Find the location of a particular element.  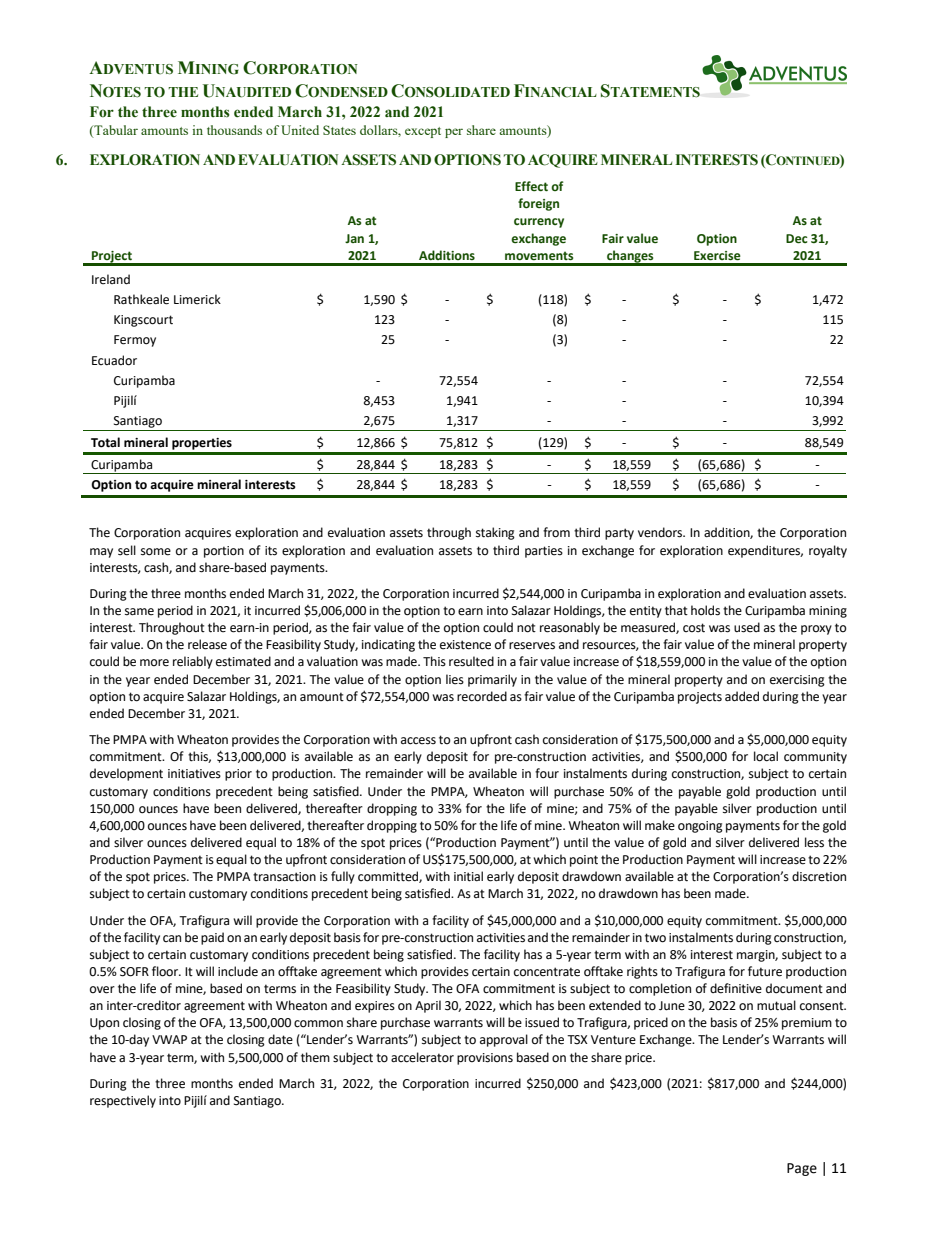

Exercise is located at coordinates (717, 256).
